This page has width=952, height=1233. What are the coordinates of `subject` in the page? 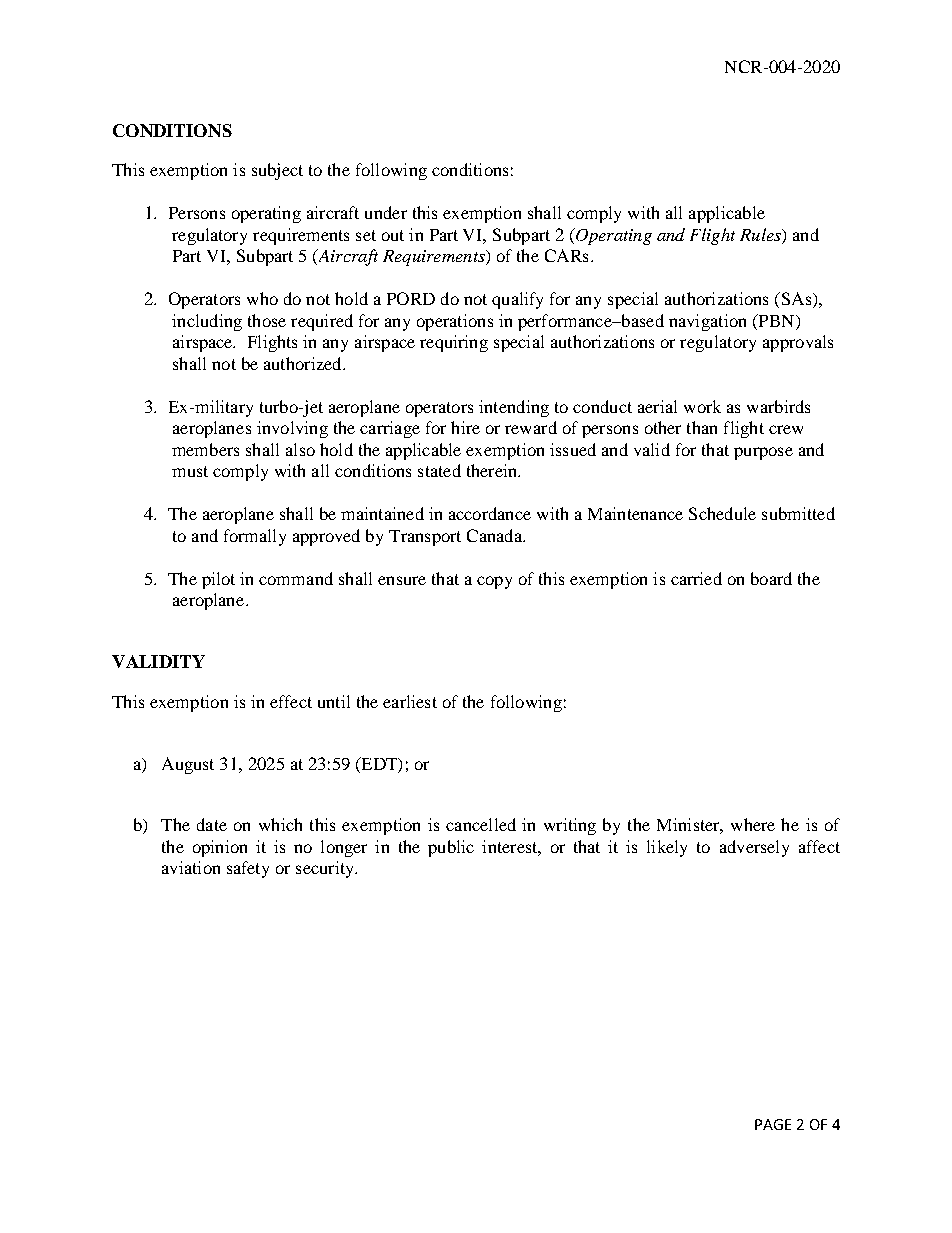 It's located at (277, 171).
